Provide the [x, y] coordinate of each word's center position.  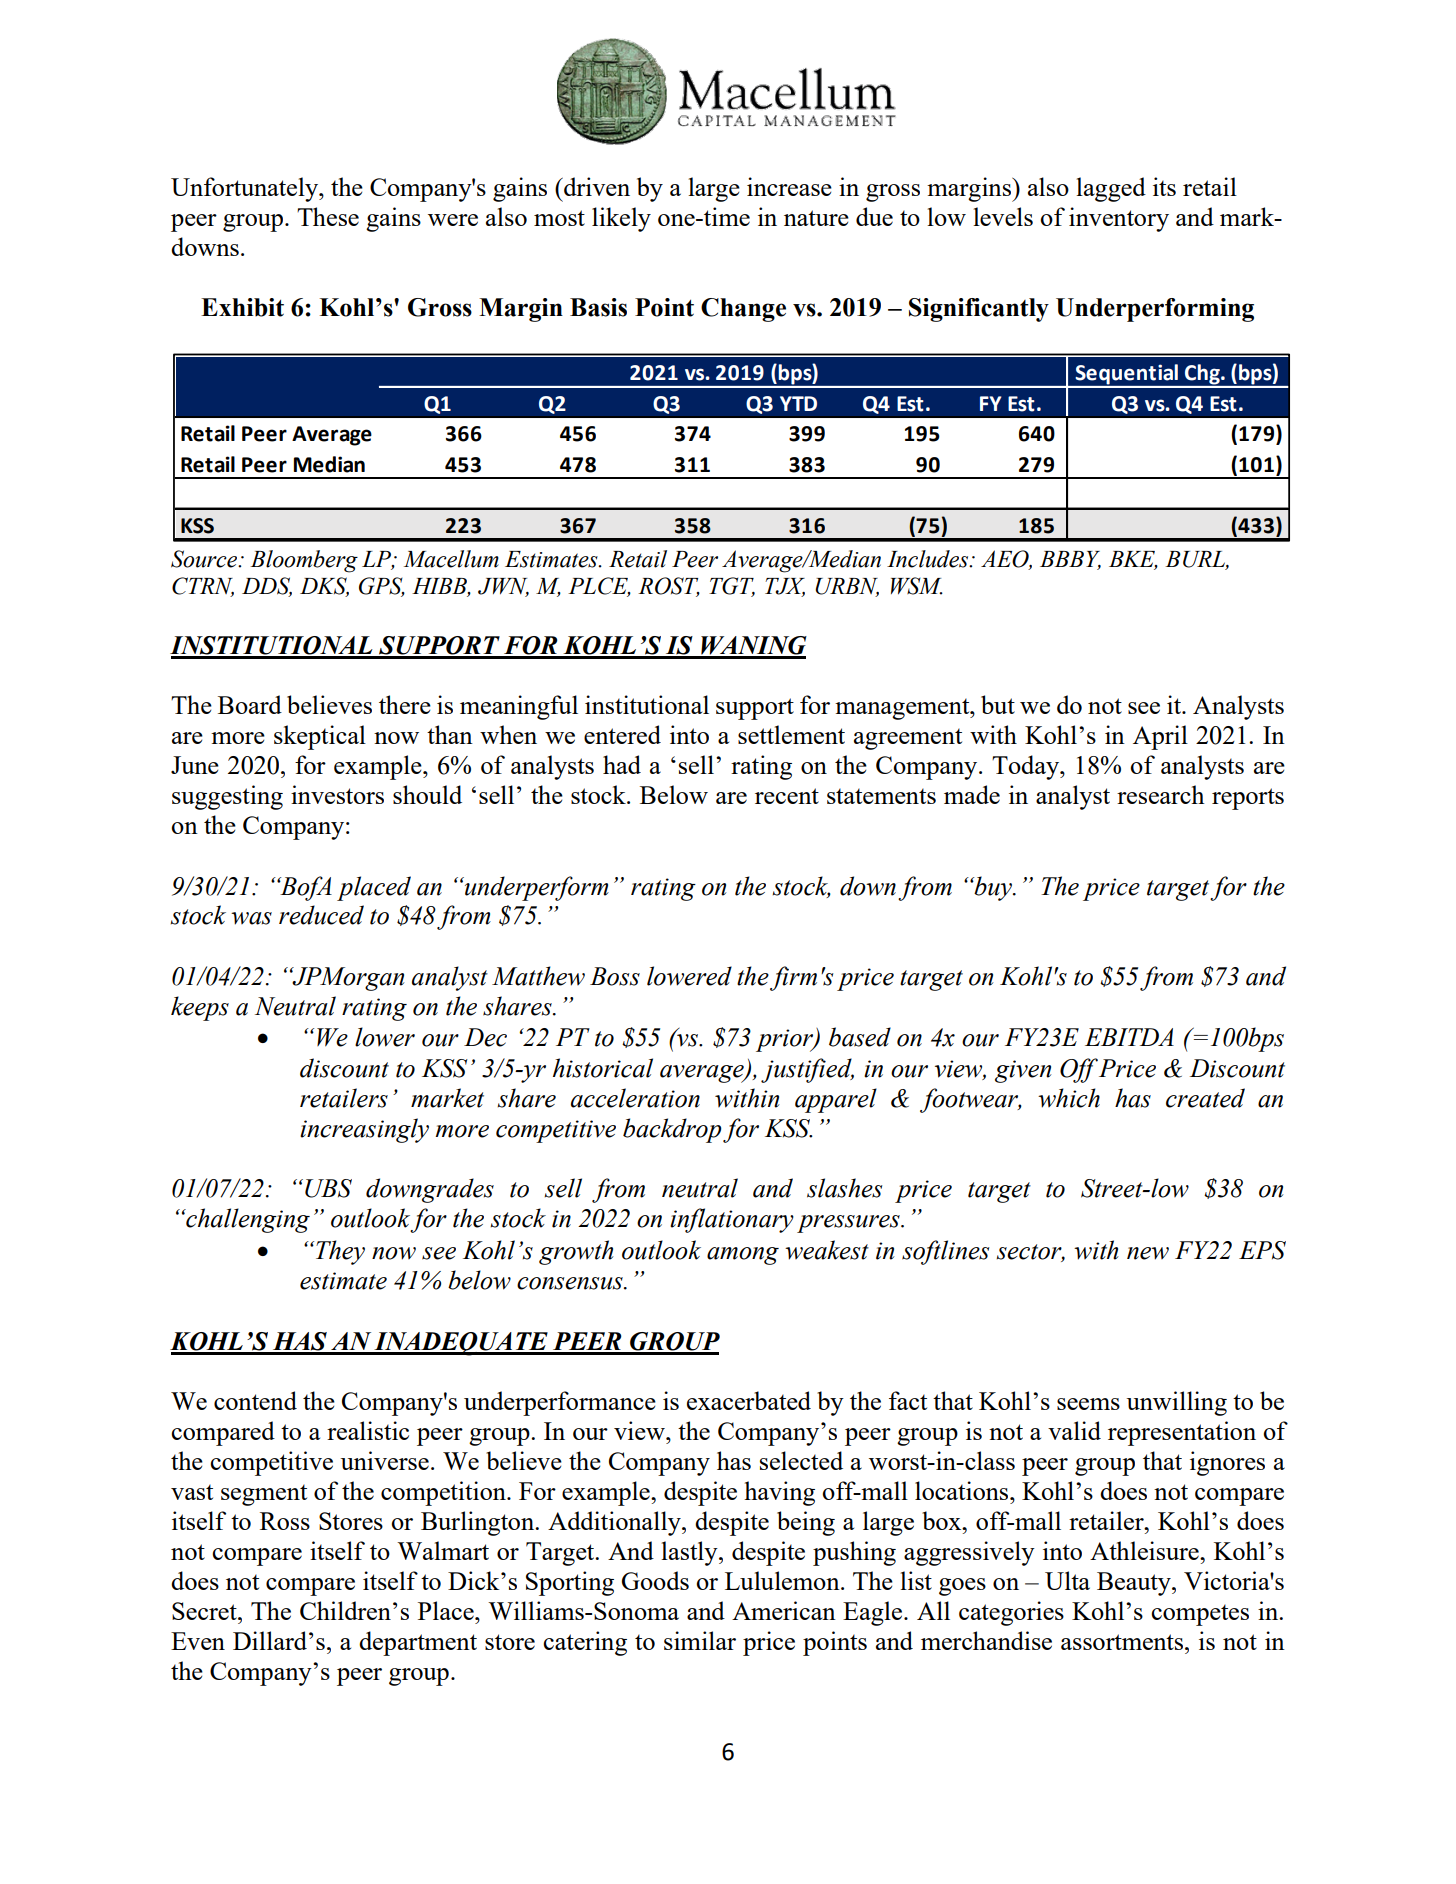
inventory [1119, 219]
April [1160, 737]
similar [700, 1640]
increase [789, 186]
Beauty [1135, 1584]
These [328, 216]
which [1069, 1098]
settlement [791, 734]
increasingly [364, 1130]
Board [250, 704]
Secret [205, 1611]
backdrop [672, 1130]
